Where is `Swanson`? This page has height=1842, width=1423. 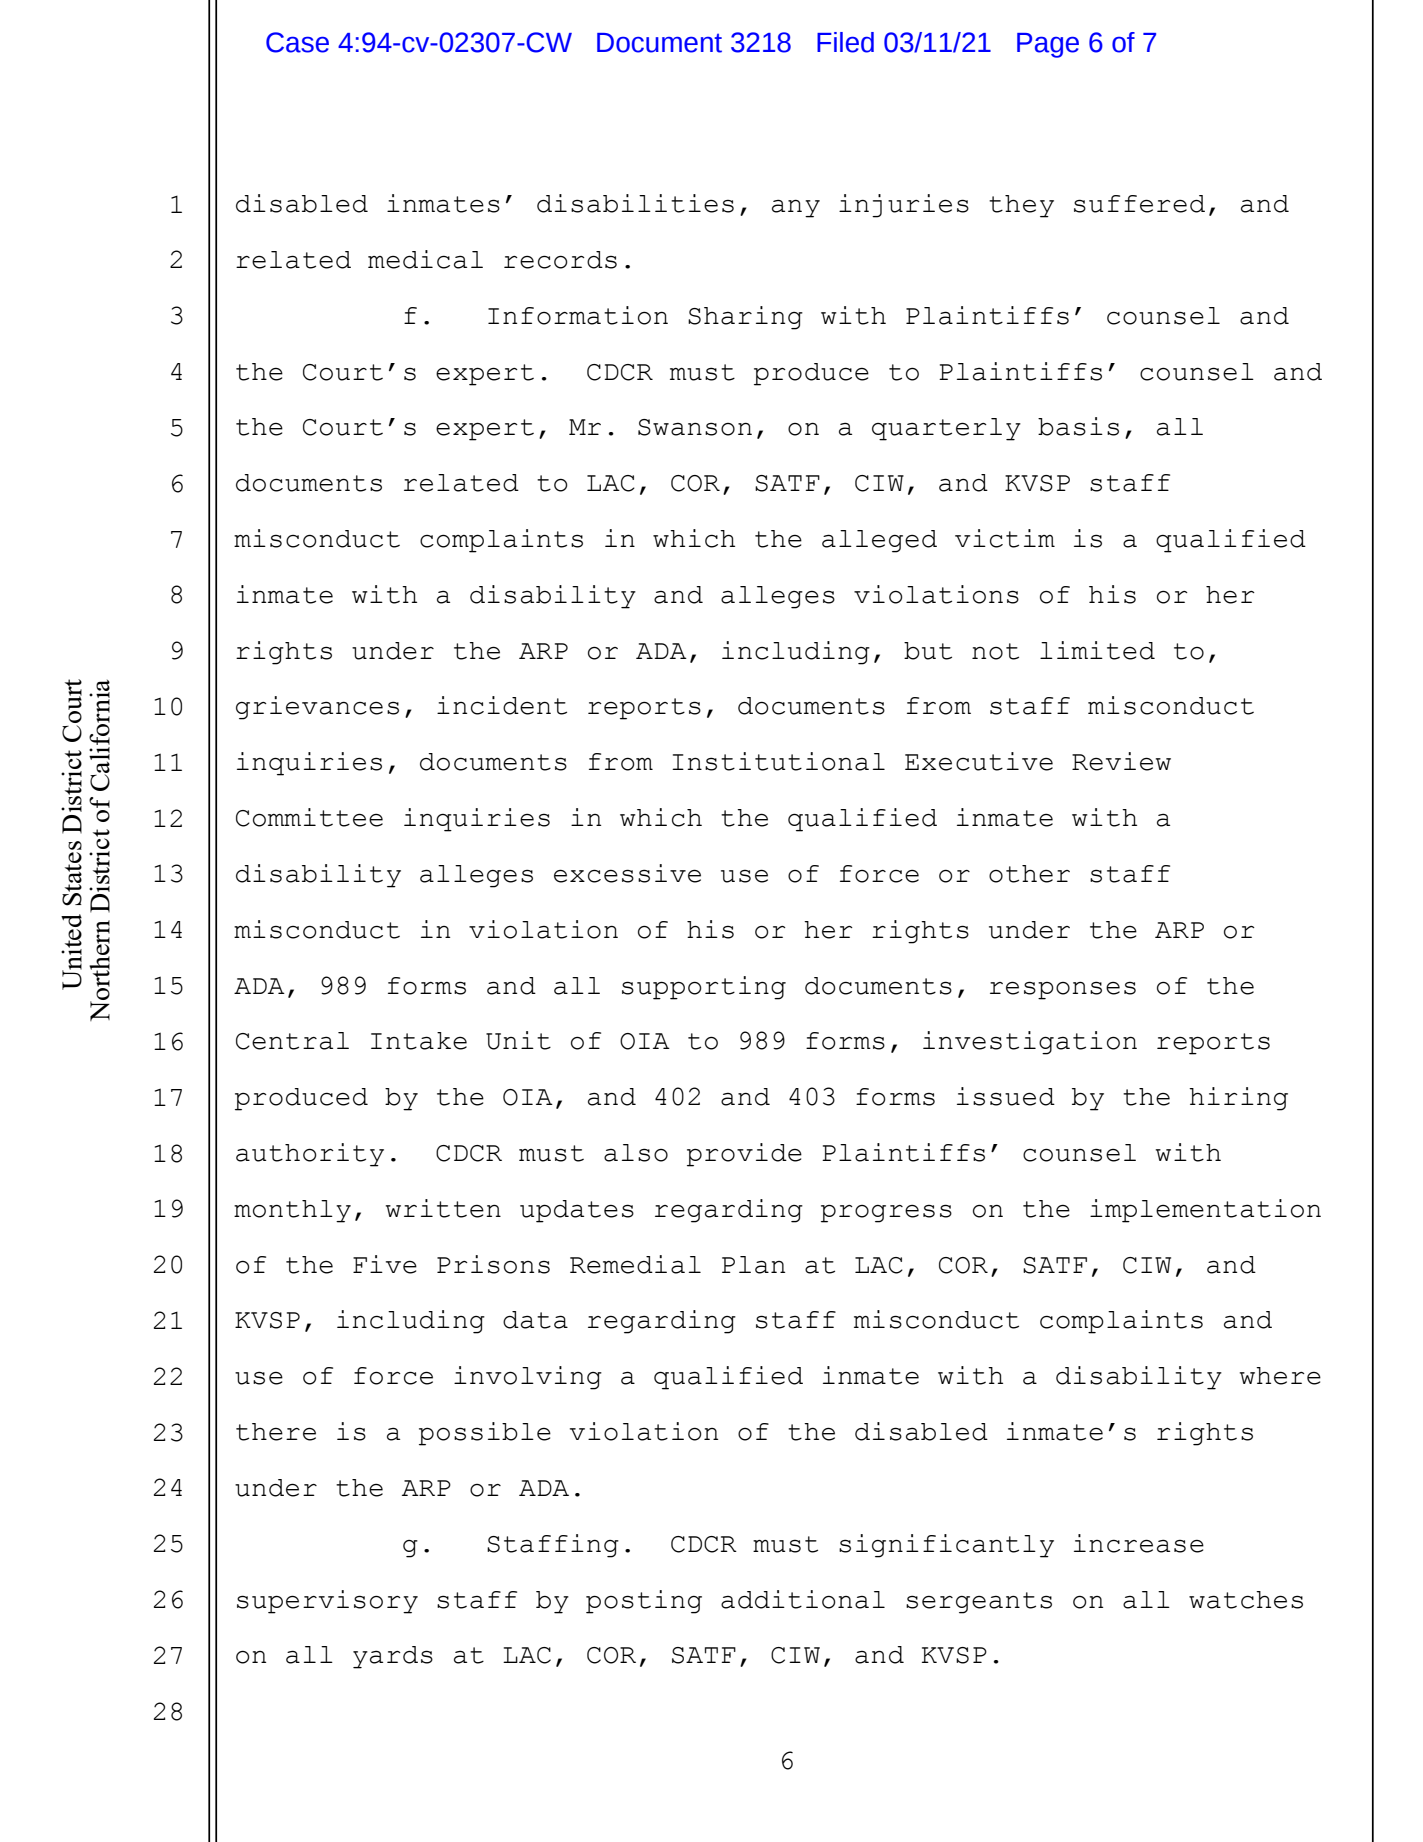 Swanson is located at coordinates (695, 427).
